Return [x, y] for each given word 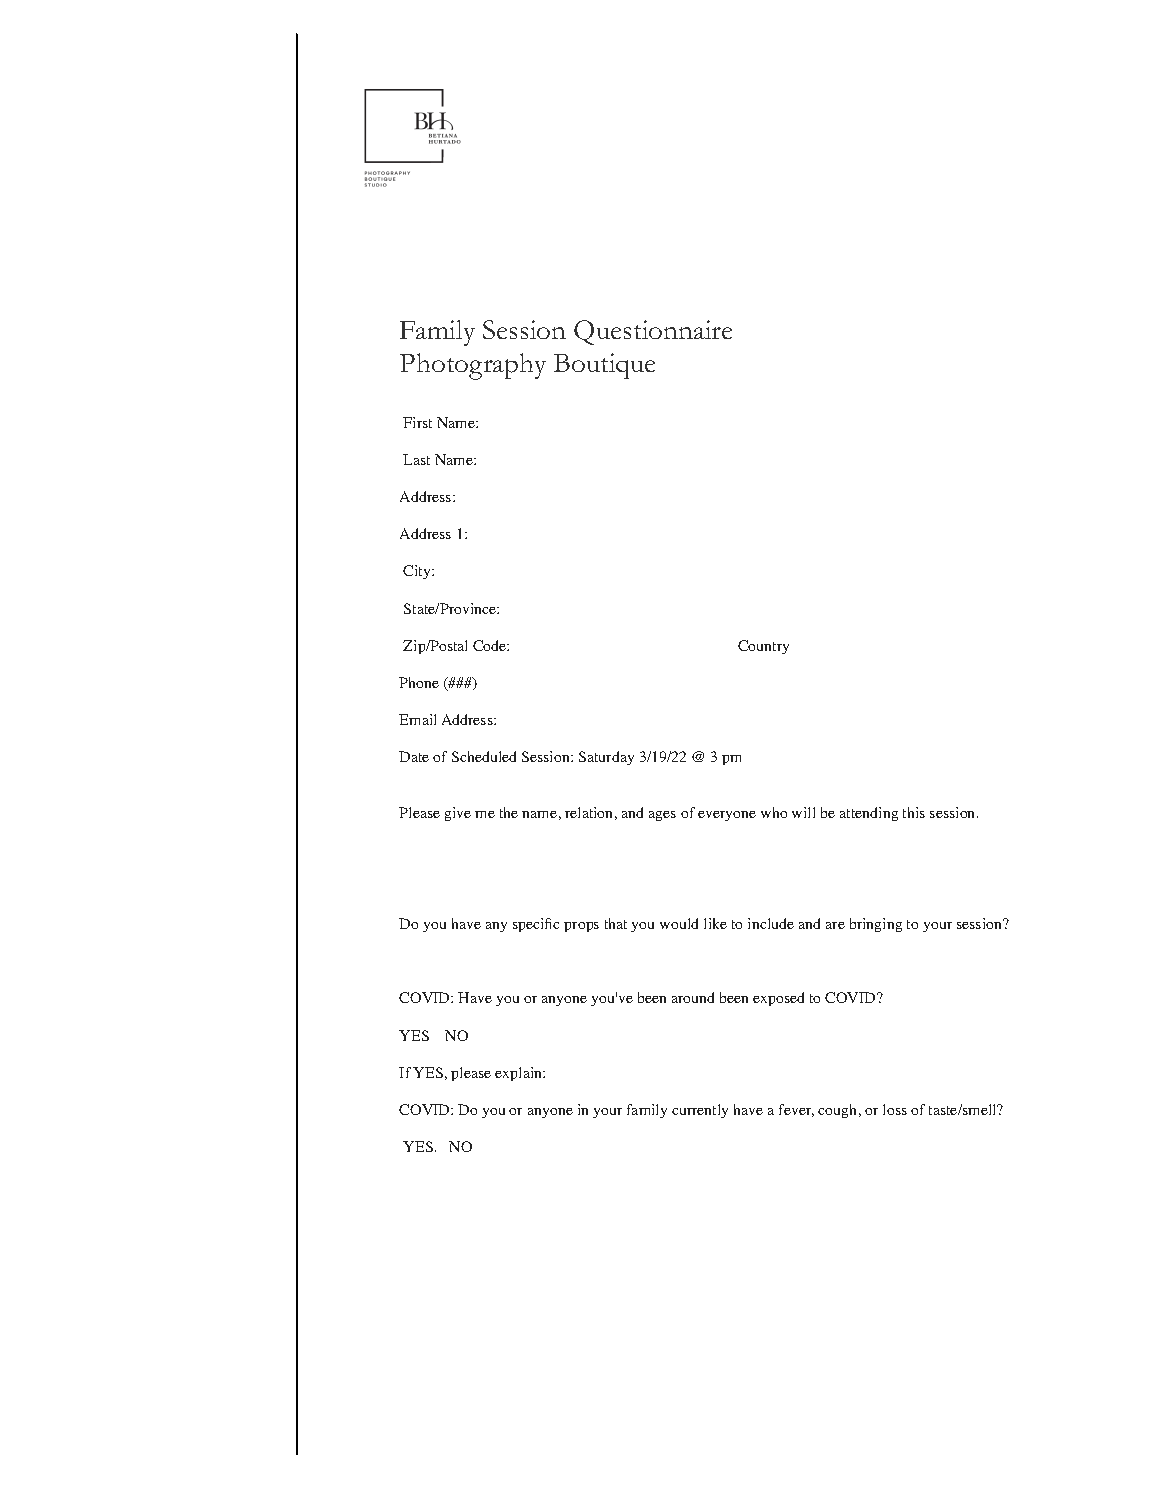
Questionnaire [653, 332]
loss [895, 1109]
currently [700, 1111]
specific [536, 925]
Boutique [604, 366]
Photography [473, 366]
